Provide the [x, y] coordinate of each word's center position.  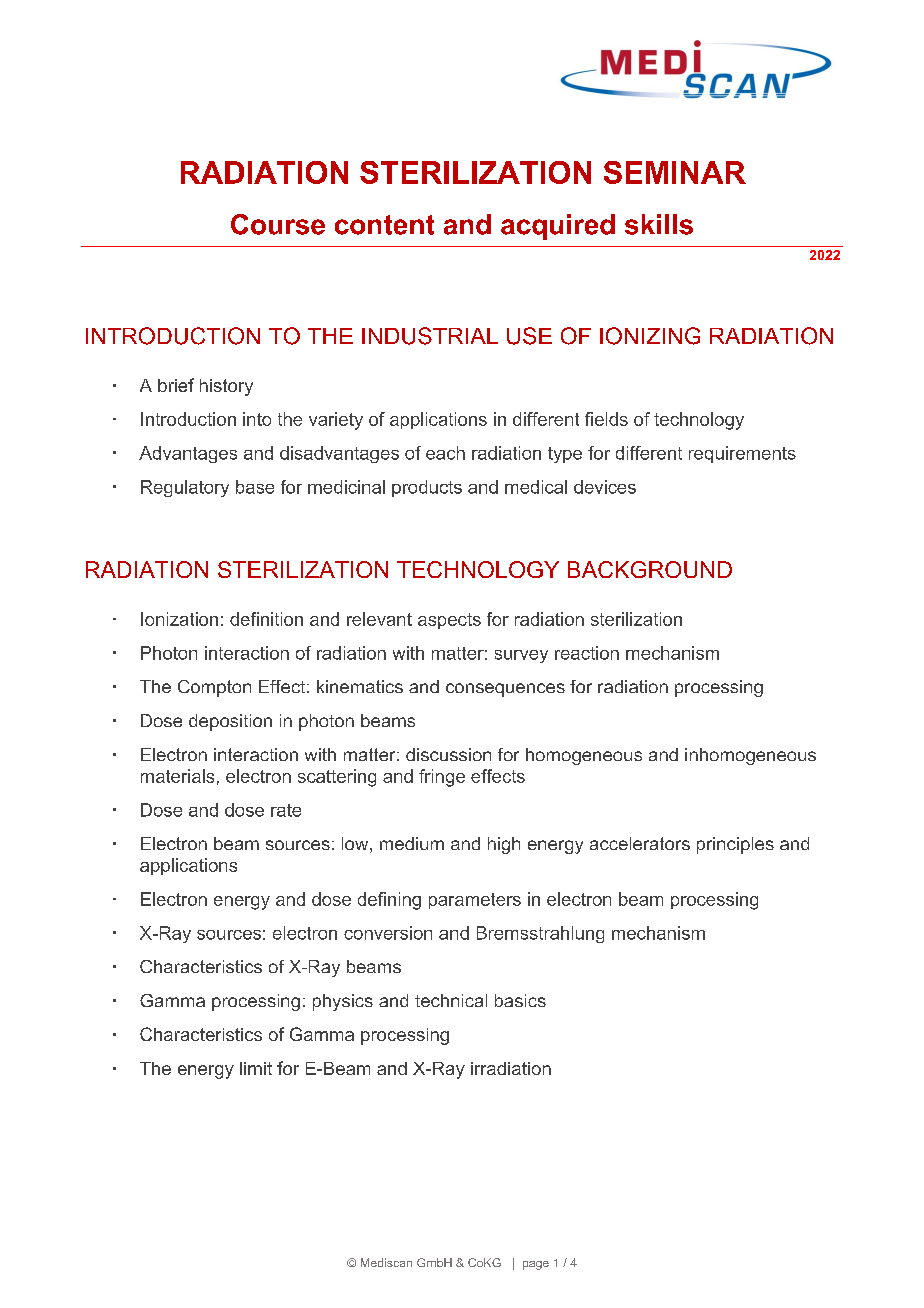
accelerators [640, 843]
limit [256, 1068]
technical [451, 1000]
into [257, 419]
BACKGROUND [650, 569]
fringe [442, 778]
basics [520, 1000]
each [445, 453]
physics [343, 1002]
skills [659, 224]
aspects [449, 621]
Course [278, 224]
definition [266, 619]
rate [286, 810]
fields [606, 419]
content [384, 225]
